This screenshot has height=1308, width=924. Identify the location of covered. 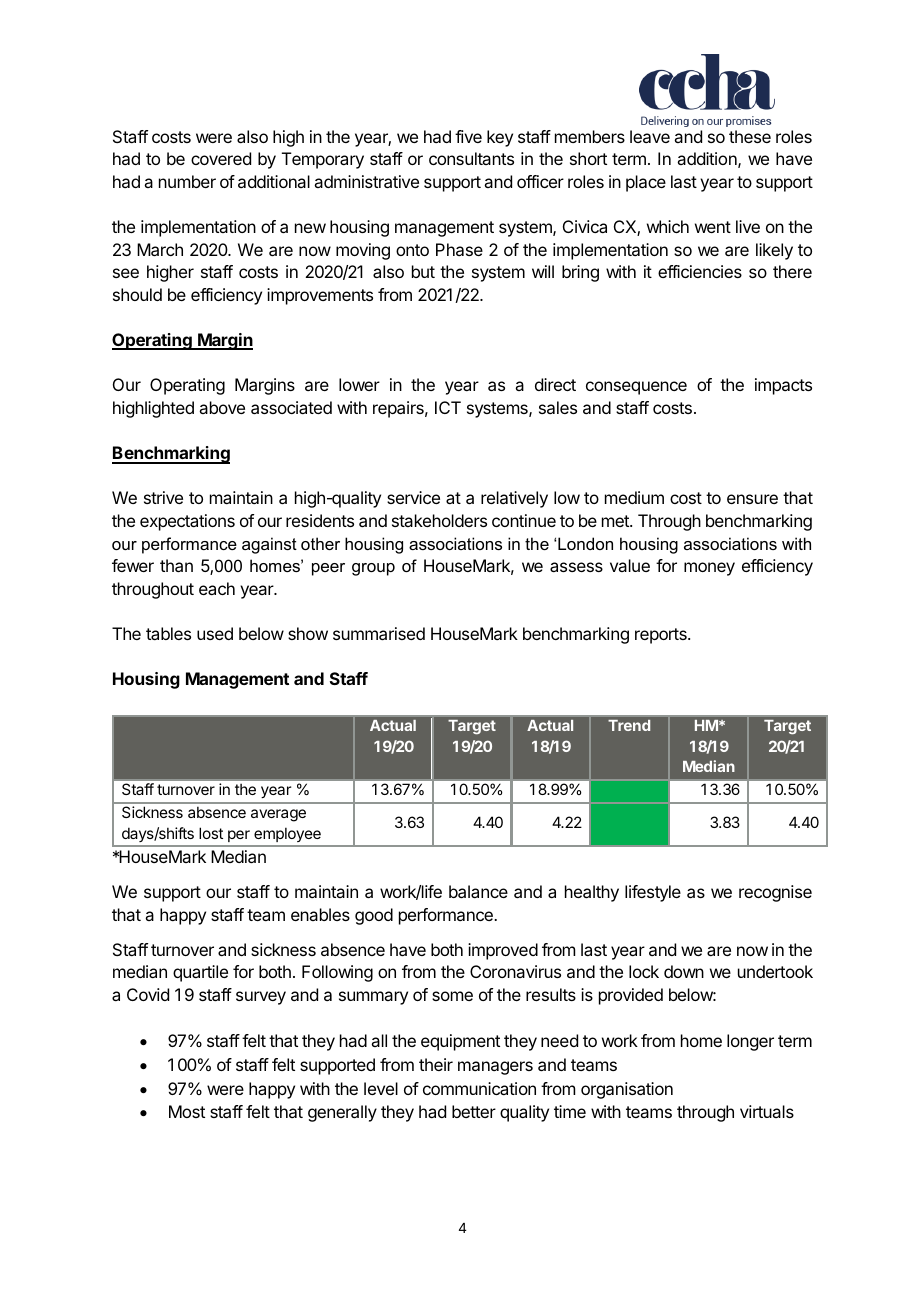
(221, 158).
